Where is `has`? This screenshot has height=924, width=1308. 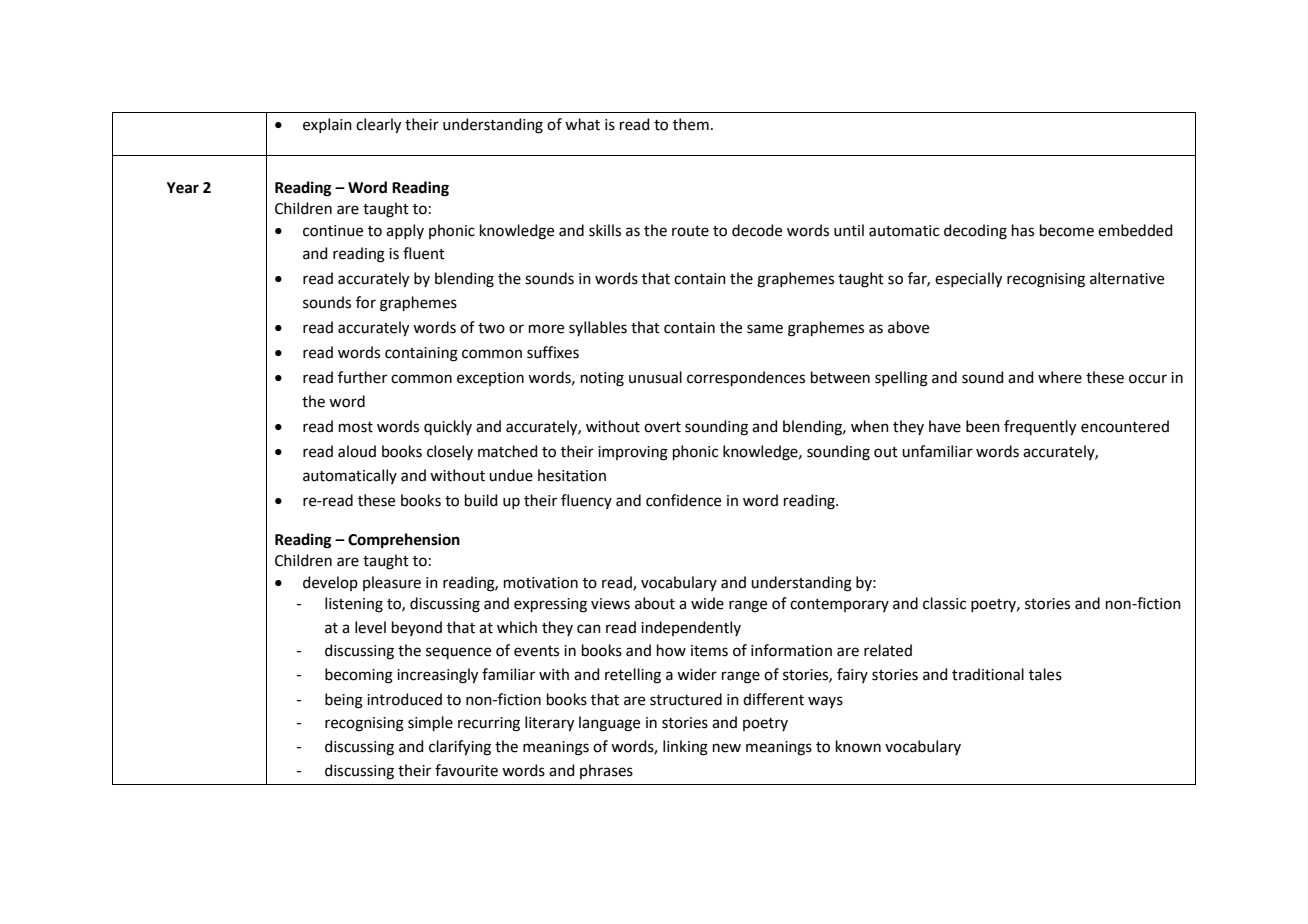 has is located at coordinates (1023, 230).
